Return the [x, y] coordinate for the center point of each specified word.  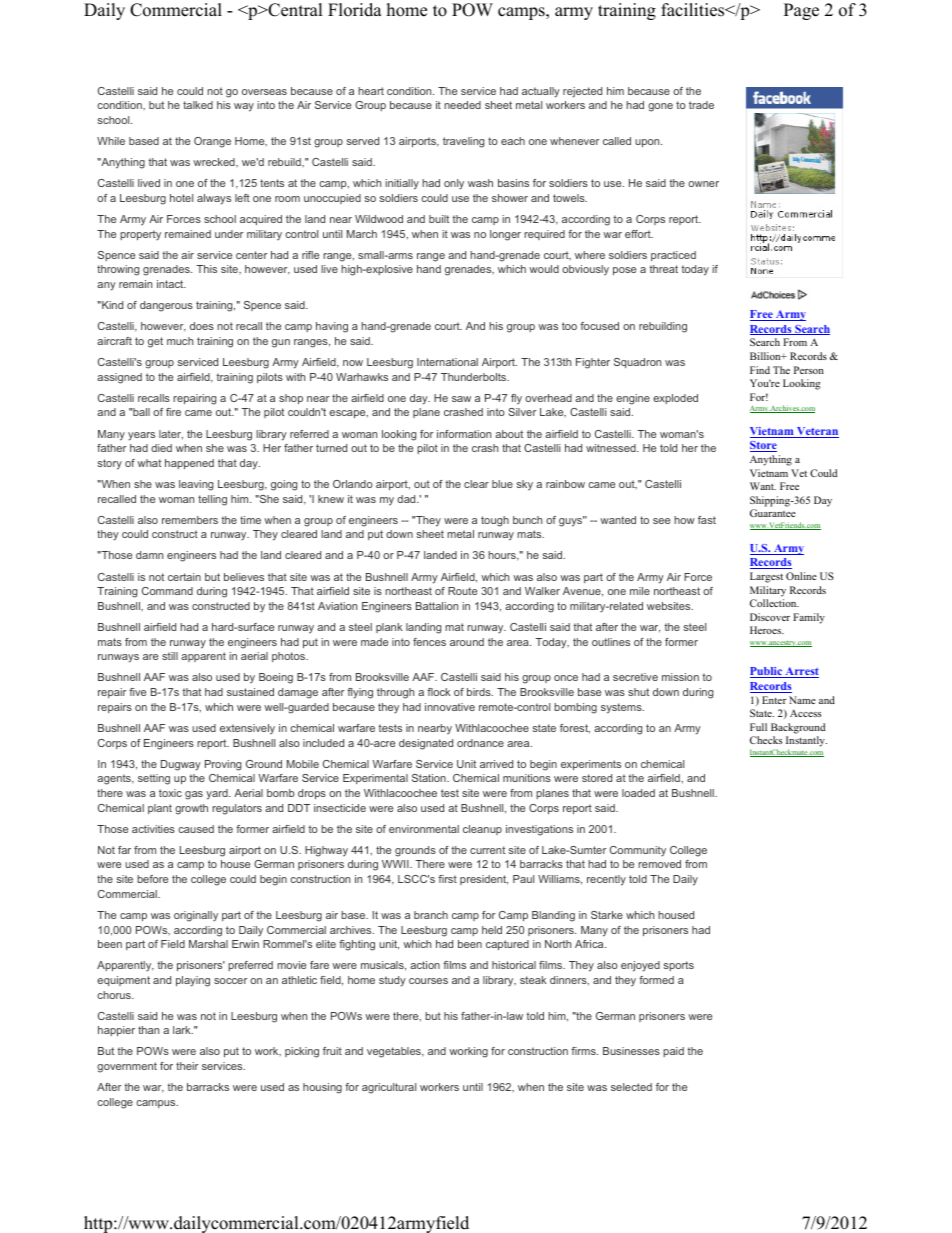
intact [171, 284]
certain [184, 577]
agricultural [389, 1088]
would [544, 269]
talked [198, 105]
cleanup [482, 830]
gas [194, 795]
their [187, 1066]
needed [462, 105]
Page [801, 11]
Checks [766, 740]
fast [707, 520]
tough [495, 521]
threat [663, 269]
